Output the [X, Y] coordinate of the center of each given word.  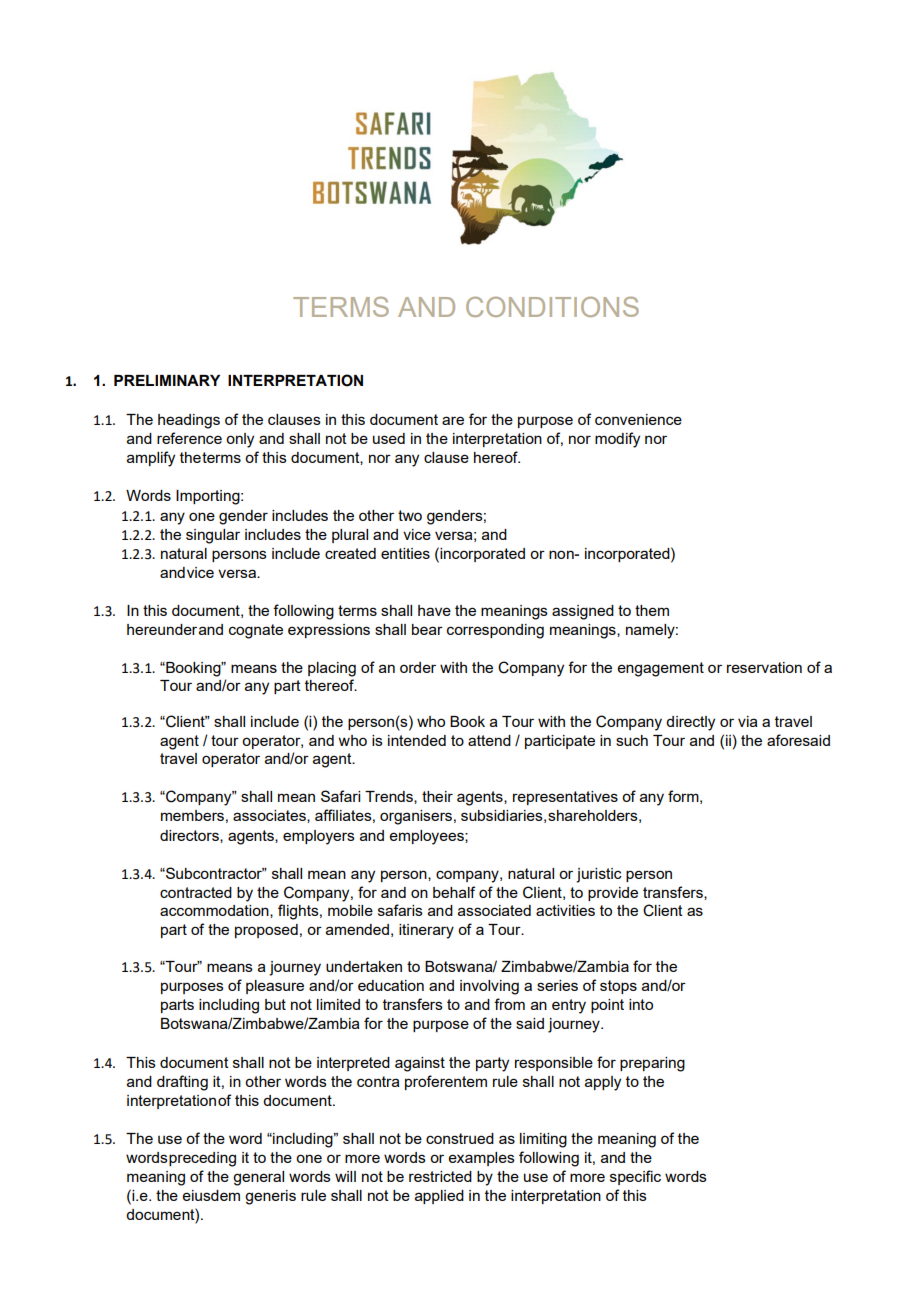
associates [270, 816]
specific [635, 1177]
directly [690, 723]
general [258, 1178]
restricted [440, 1176]
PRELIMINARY [167, 380]
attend [489, 740]
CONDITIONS [552, 307]
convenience [638, 419]
